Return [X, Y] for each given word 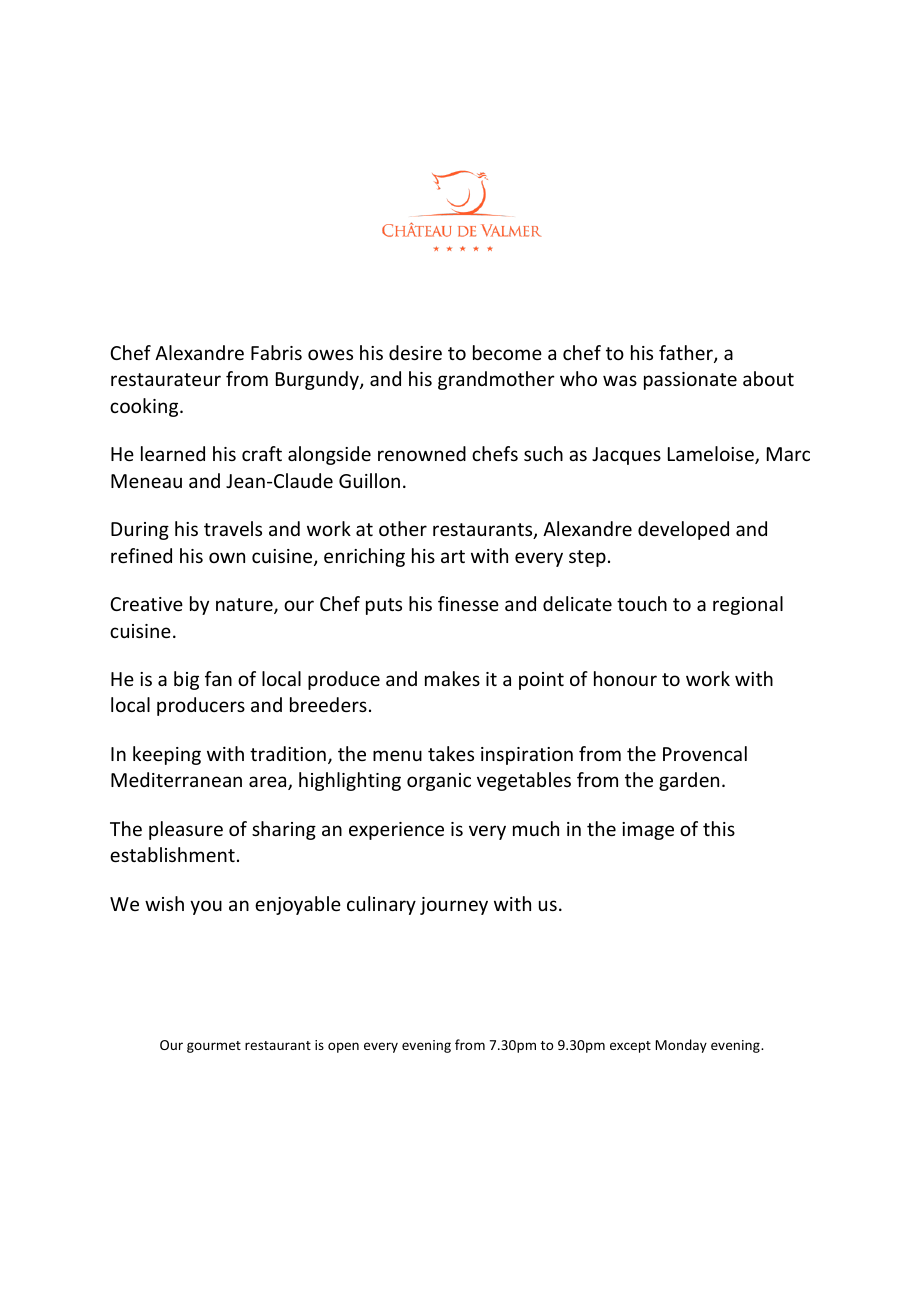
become [507, 352]
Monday [681, 1046]
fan [218, 678]
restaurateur [166, 379]
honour [625, 678]
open [343, 1047]
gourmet [214, 1047]
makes [452, 678]
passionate [690, 381]
